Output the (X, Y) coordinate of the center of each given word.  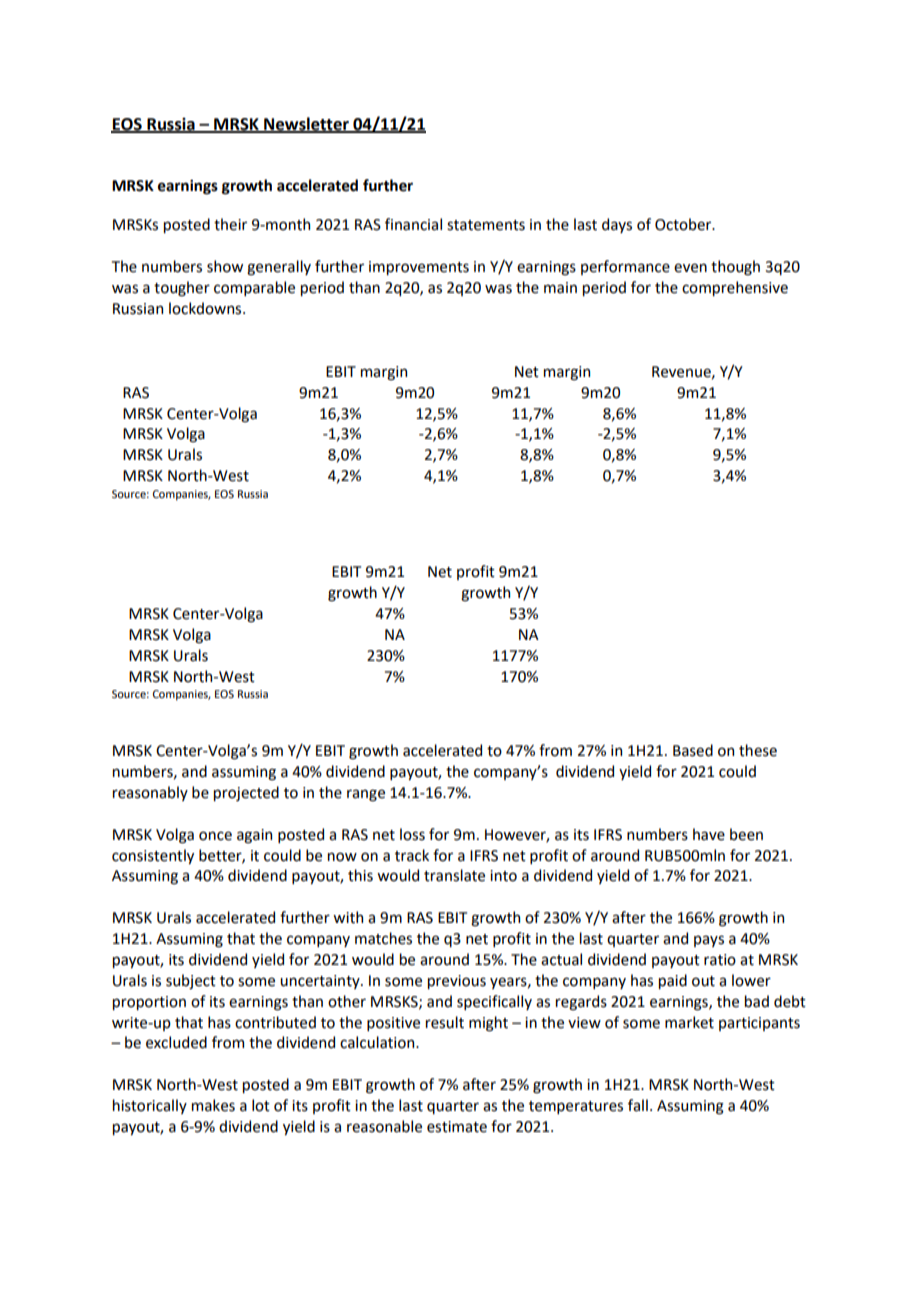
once (215, 836)
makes (213, 1105)
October (684, 224)
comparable (254, 288)
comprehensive (735, 288)
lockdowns (206, 308)
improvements (419, 268)
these (758, 750)
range (366, 795)
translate (454, 875)
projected (246, 793)
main (560, 288)
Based (693, 750)
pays (709, 941)
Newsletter (306, 124)
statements (486, 225)
